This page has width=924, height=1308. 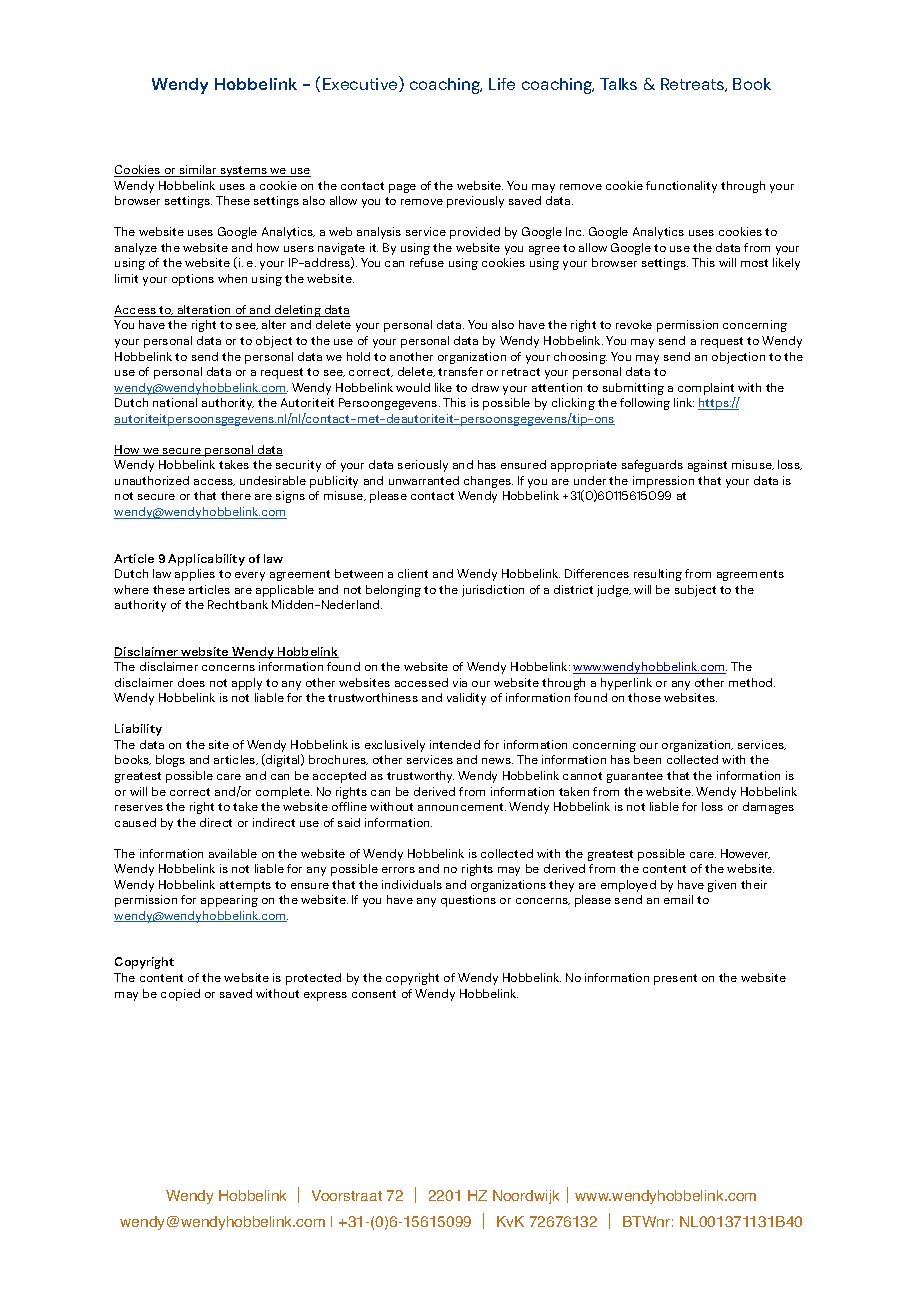 What do you see at coordinates (455, 744) in the page?
I see `intended` at bounding box center [455, 744].
